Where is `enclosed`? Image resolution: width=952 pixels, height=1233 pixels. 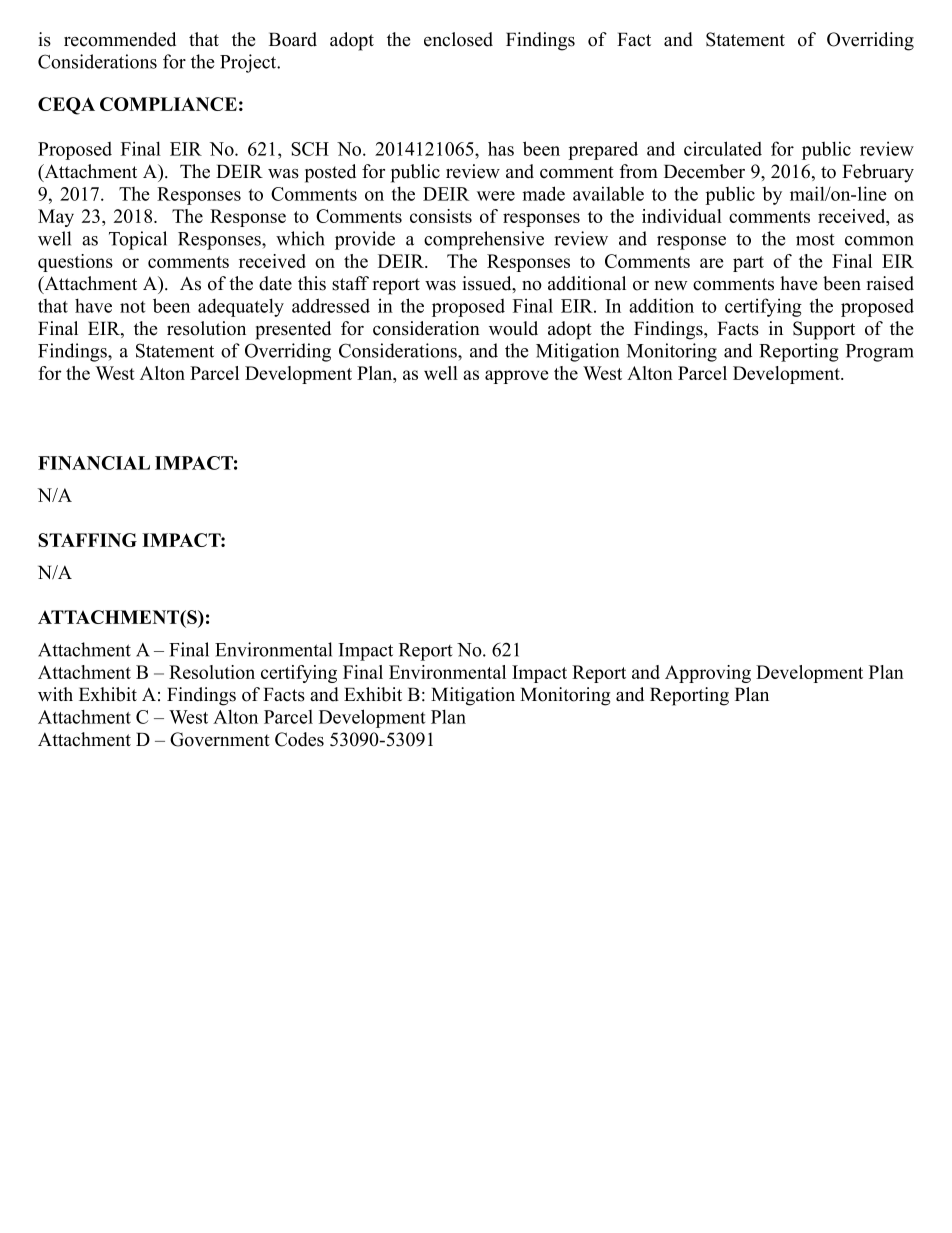
enclosed is located at coordinates (458, 39).
